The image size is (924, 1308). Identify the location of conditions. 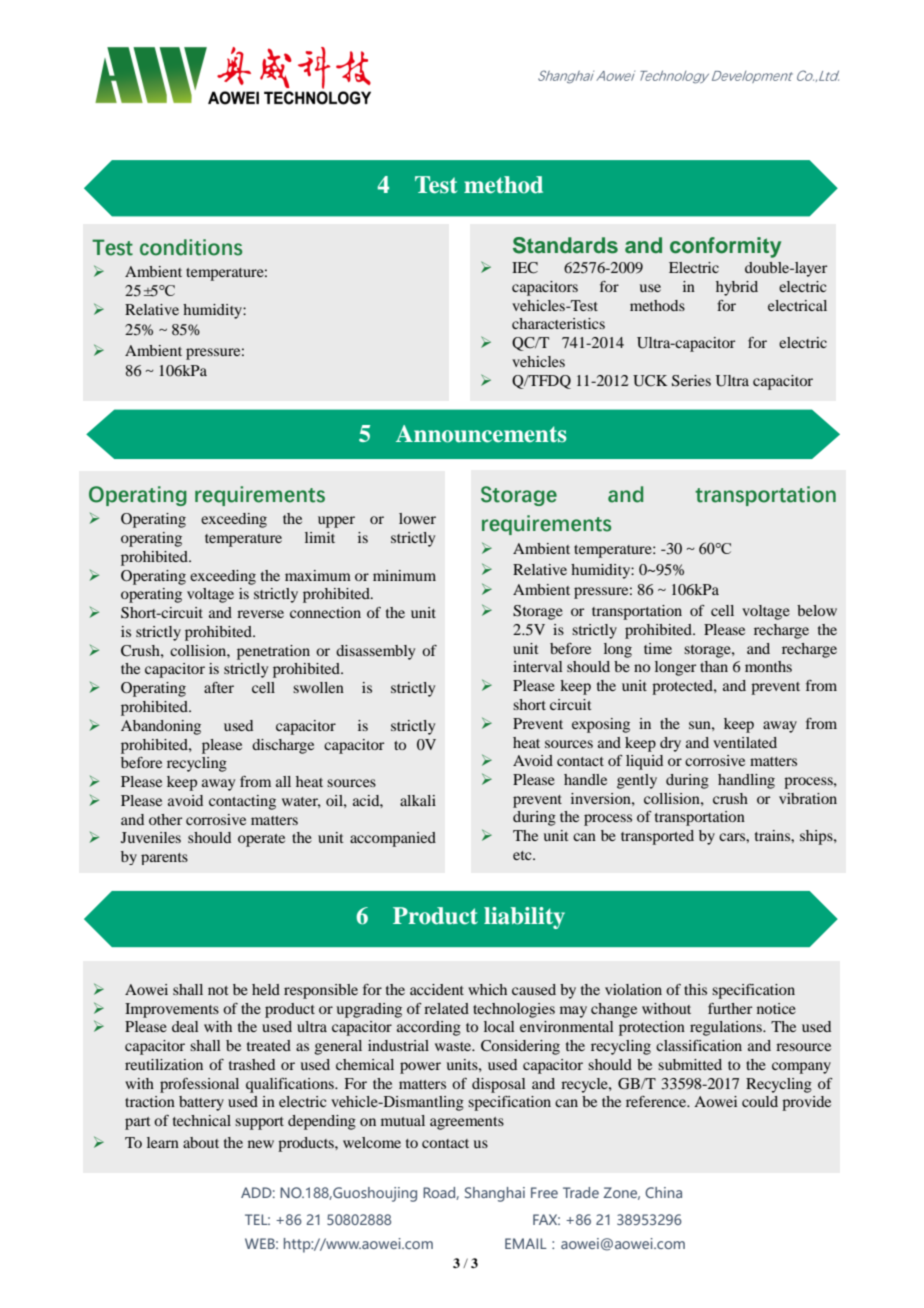
(191, 247).
